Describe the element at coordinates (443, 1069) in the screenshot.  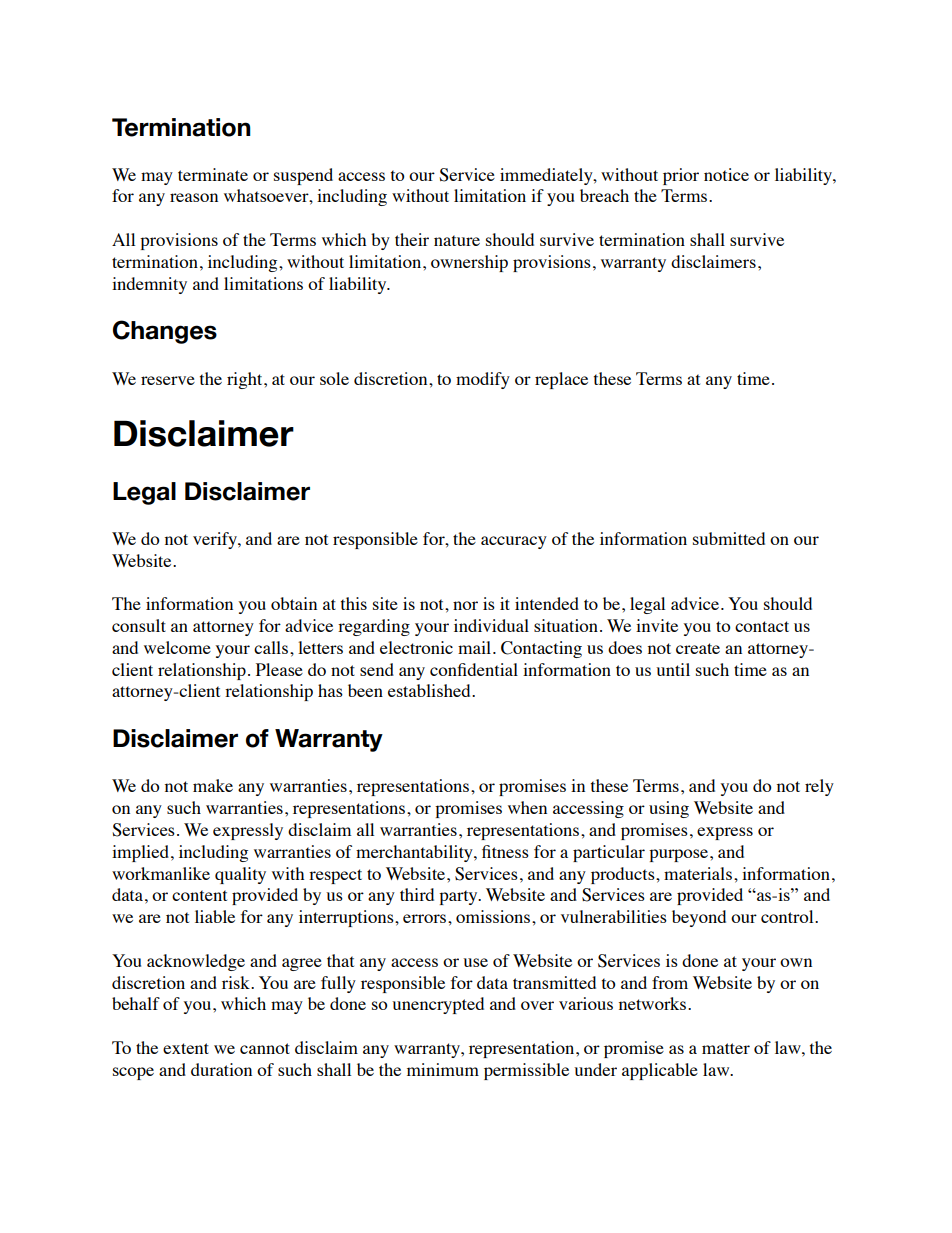
I see `minimum` at that location.
